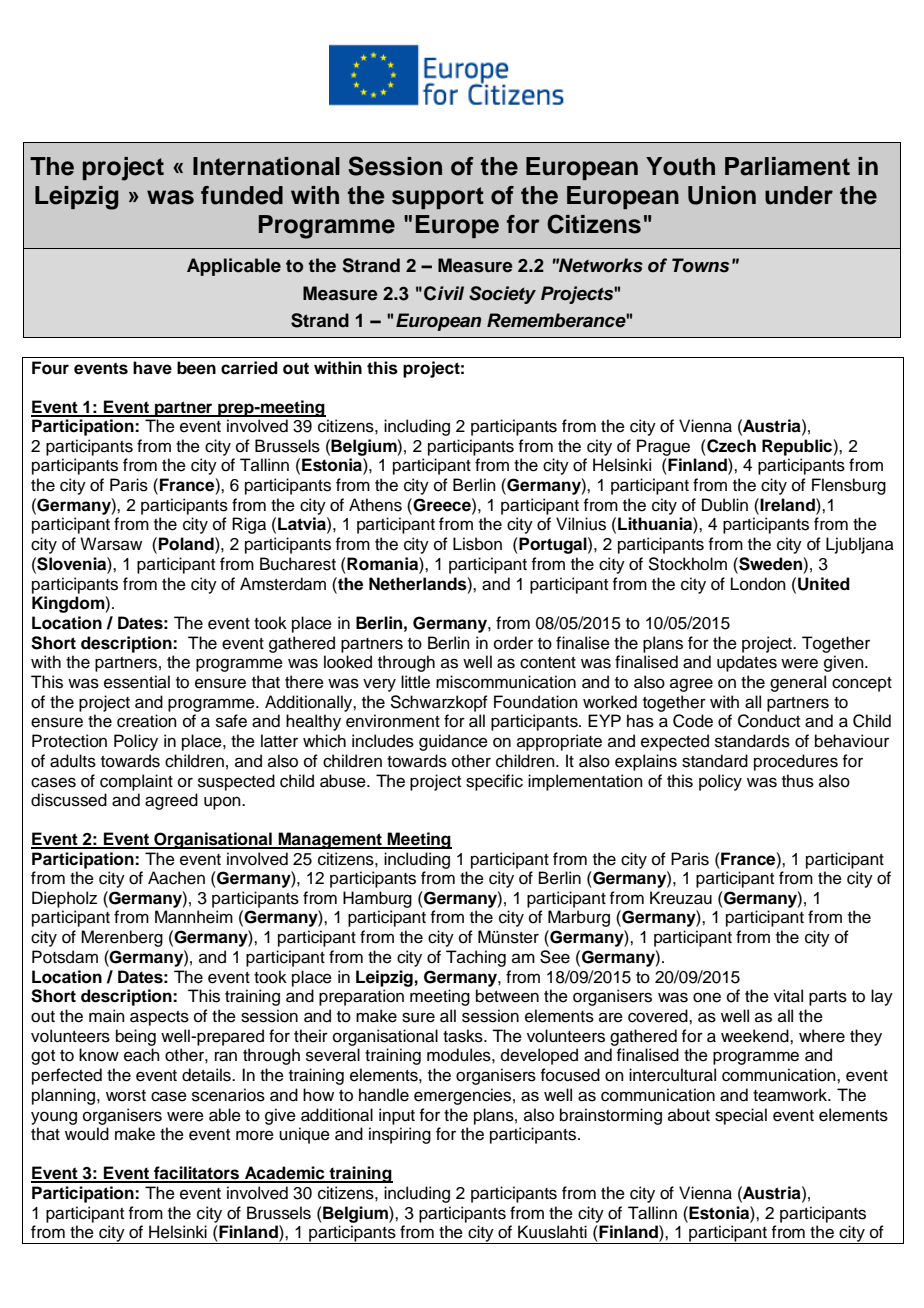 This document has width=924, height=1308. I want to click on would, so click(87, 1134).
